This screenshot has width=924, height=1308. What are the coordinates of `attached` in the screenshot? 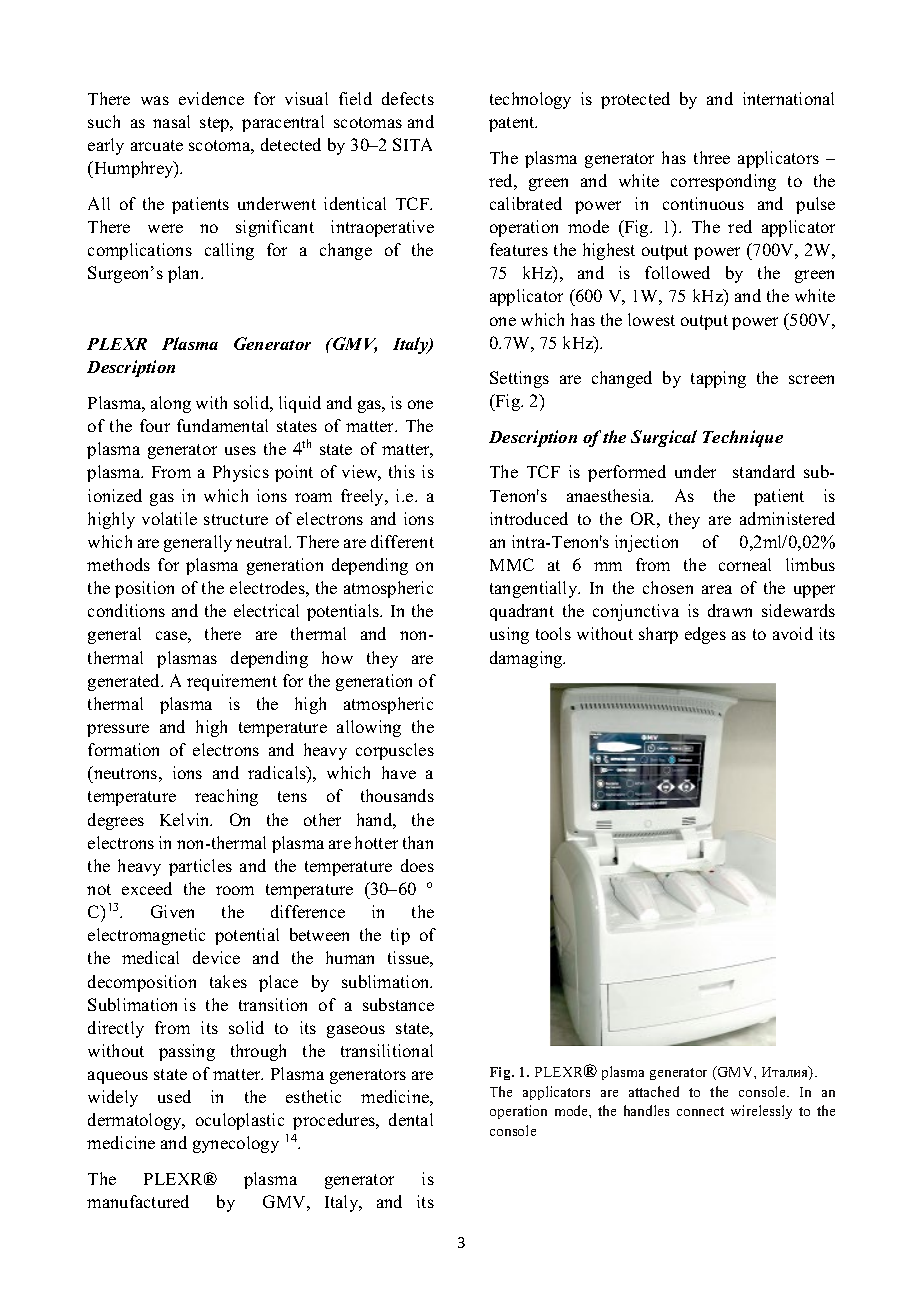 It's located at (654, 1091).
